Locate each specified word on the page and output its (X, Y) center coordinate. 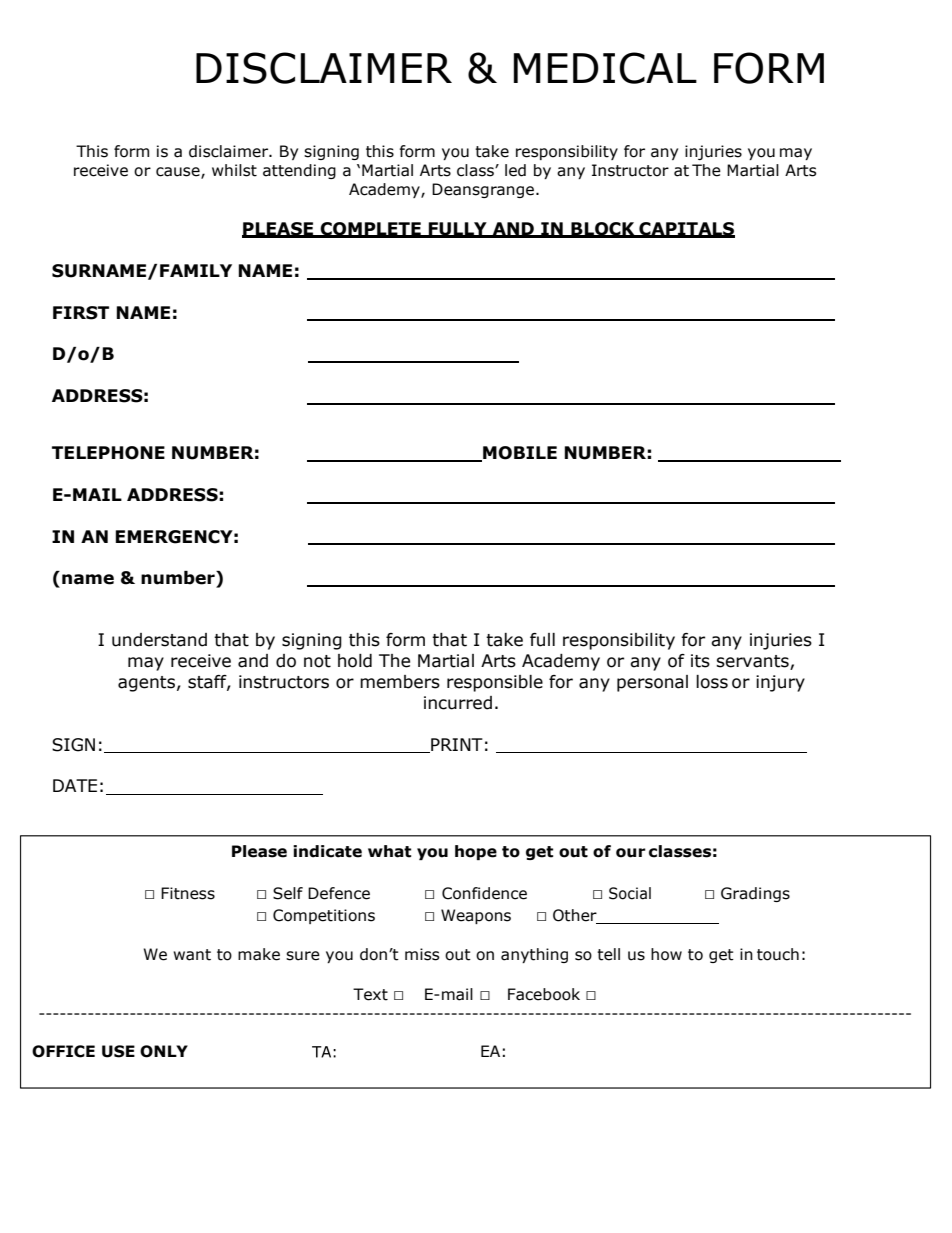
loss (712, 682)
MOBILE (519, 454)
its (700, 661)
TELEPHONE (108, 453)
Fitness (188, 893)
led (515, 170)
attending (299, 171)
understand (159, 640)
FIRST (81, 313)
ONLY (164, 1051)
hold (355, 661)
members (400, 682)
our (631, 853)
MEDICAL (605, 68)
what (389, 851)
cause (179, 172)
